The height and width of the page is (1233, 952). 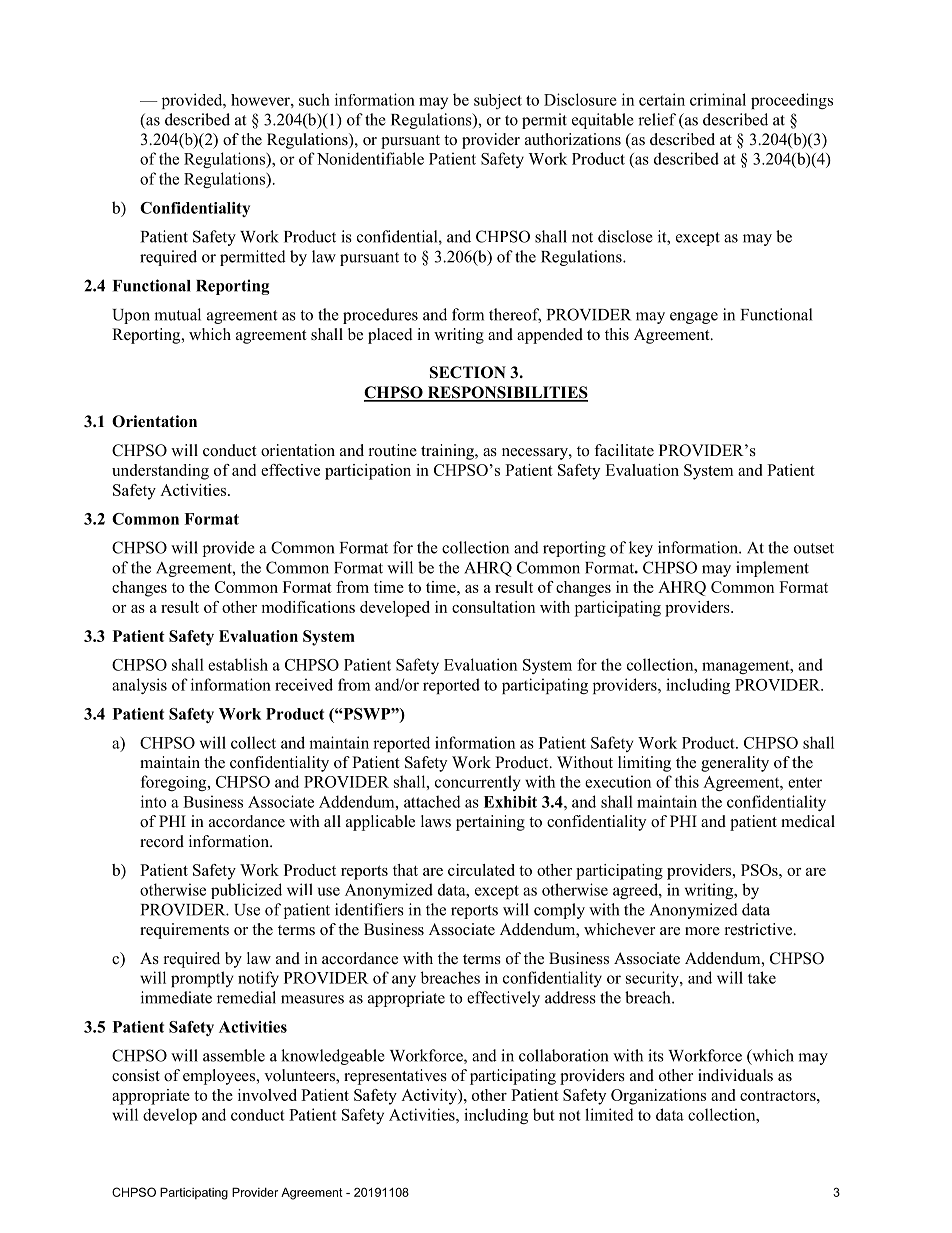 What do you see at coordinates (772, 569) in the page?
I see `implement` at bounding box center [772, 569].
